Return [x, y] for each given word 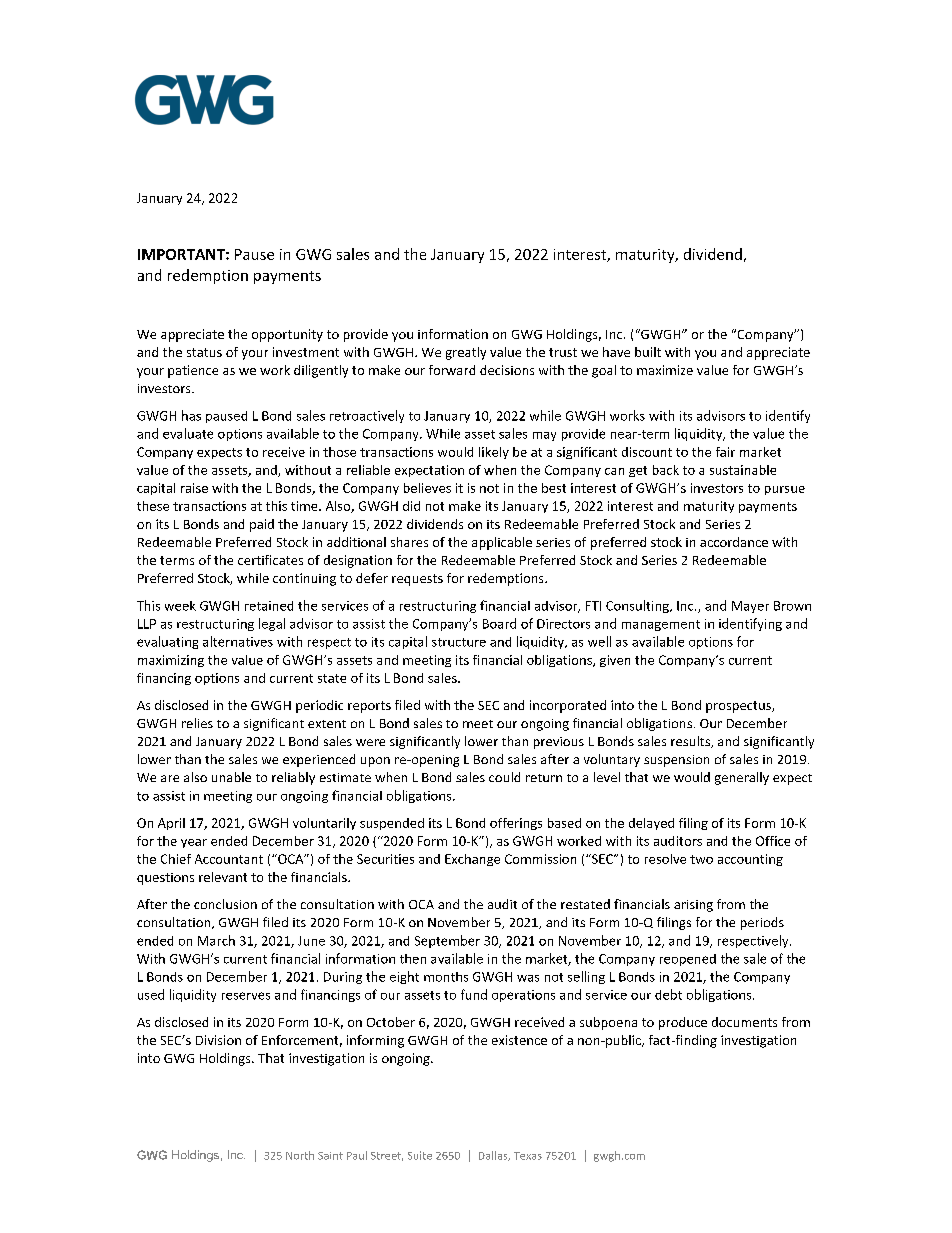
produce [683, 1023]
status [204, 352]
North [300, 1155]
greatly [466, 353]
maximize [665, 370]
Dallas [494, 1156]
